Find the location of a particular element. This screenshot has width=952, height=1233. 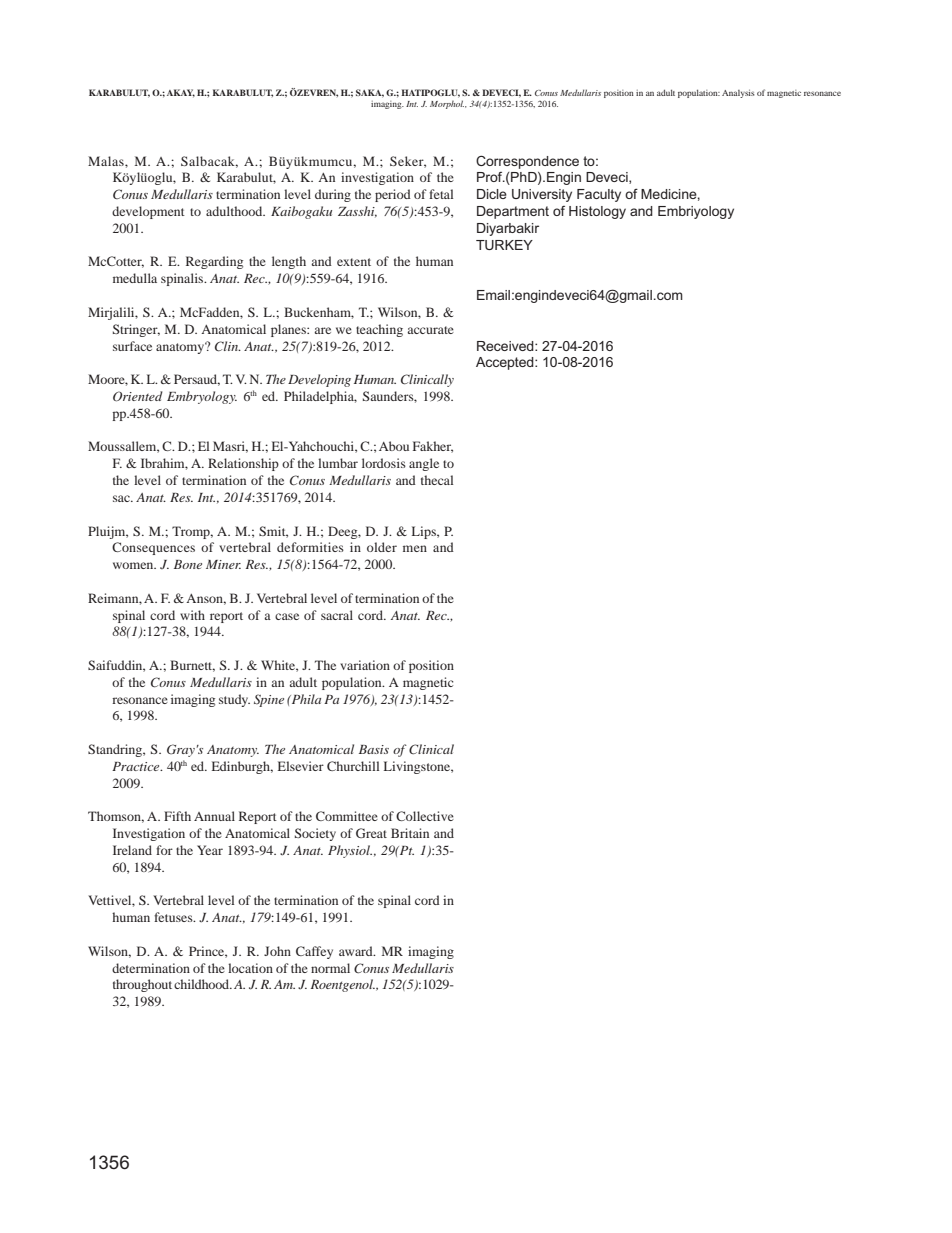

fetal is located at coordinates (441, 194).
